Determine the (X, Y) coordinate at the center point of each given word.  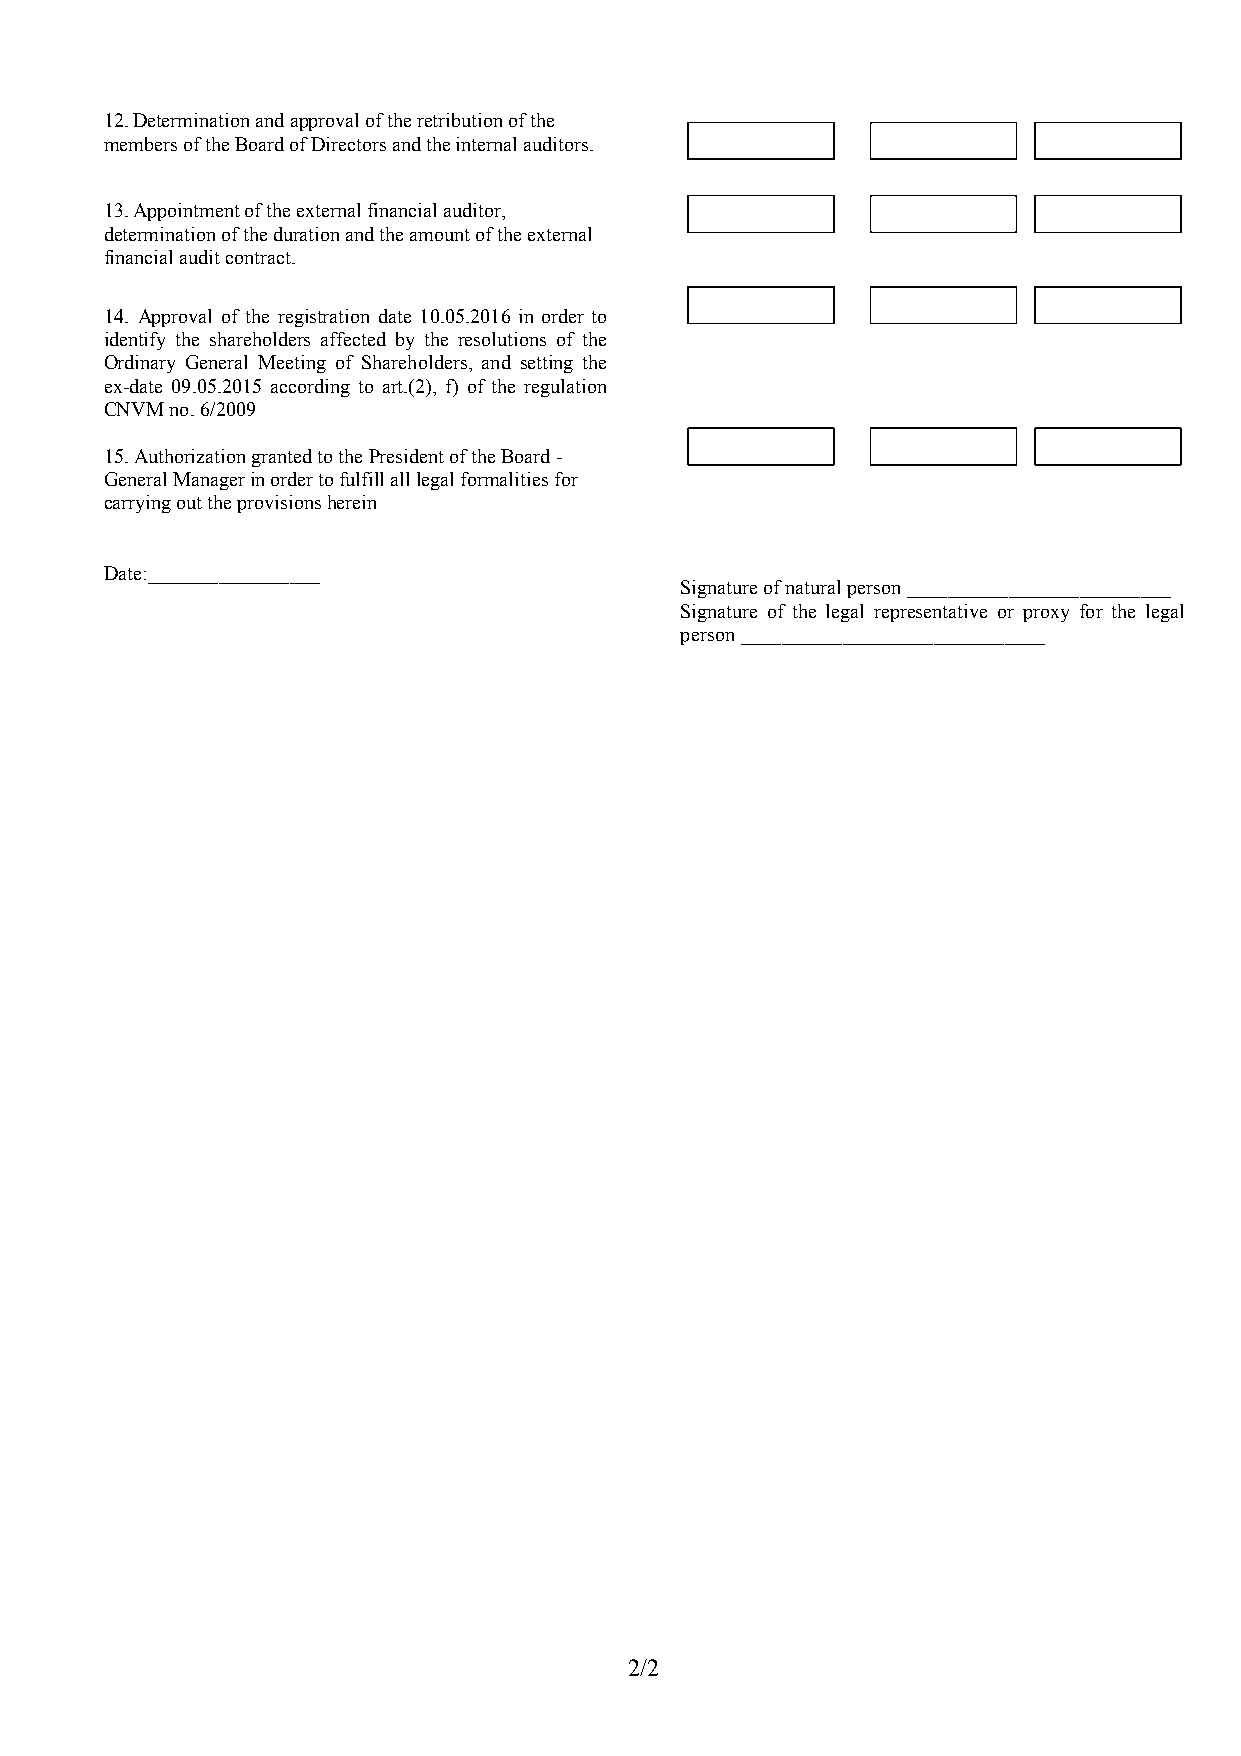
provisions (279, 504)
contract (259, 258)
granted (282, 458)
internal (486, 144)
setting (547, 364)
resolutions (502, 339)
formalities (504, 479)
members (140, 144)
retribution (459, 120)
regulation (565, 388)
